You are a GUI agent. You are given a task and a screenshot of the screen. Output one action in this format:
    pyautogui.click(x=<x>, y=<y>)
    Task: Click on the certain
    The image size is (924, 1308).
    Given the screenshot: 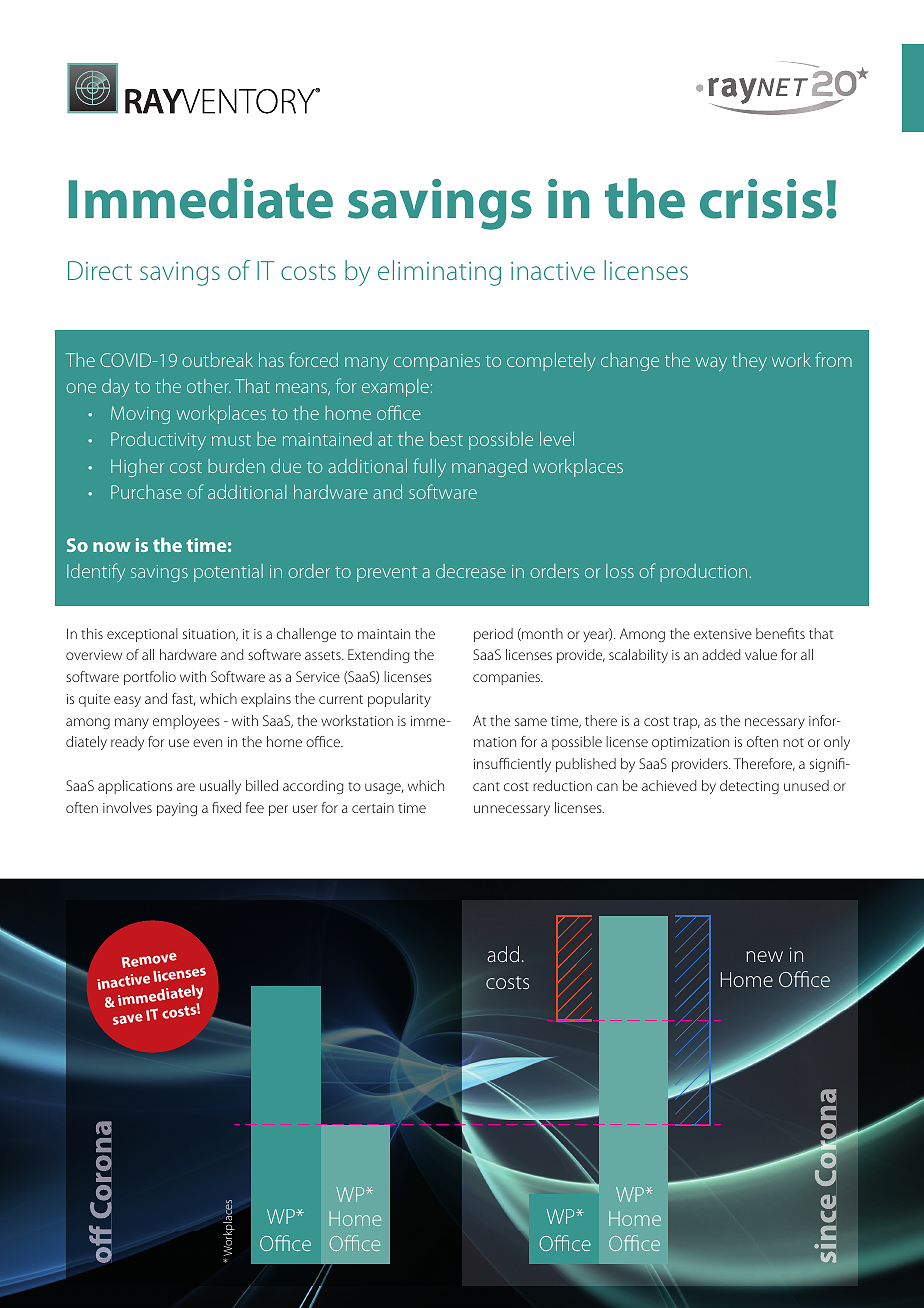 What is the action you would take?
    pyautogui.click(x=373, y=808)
